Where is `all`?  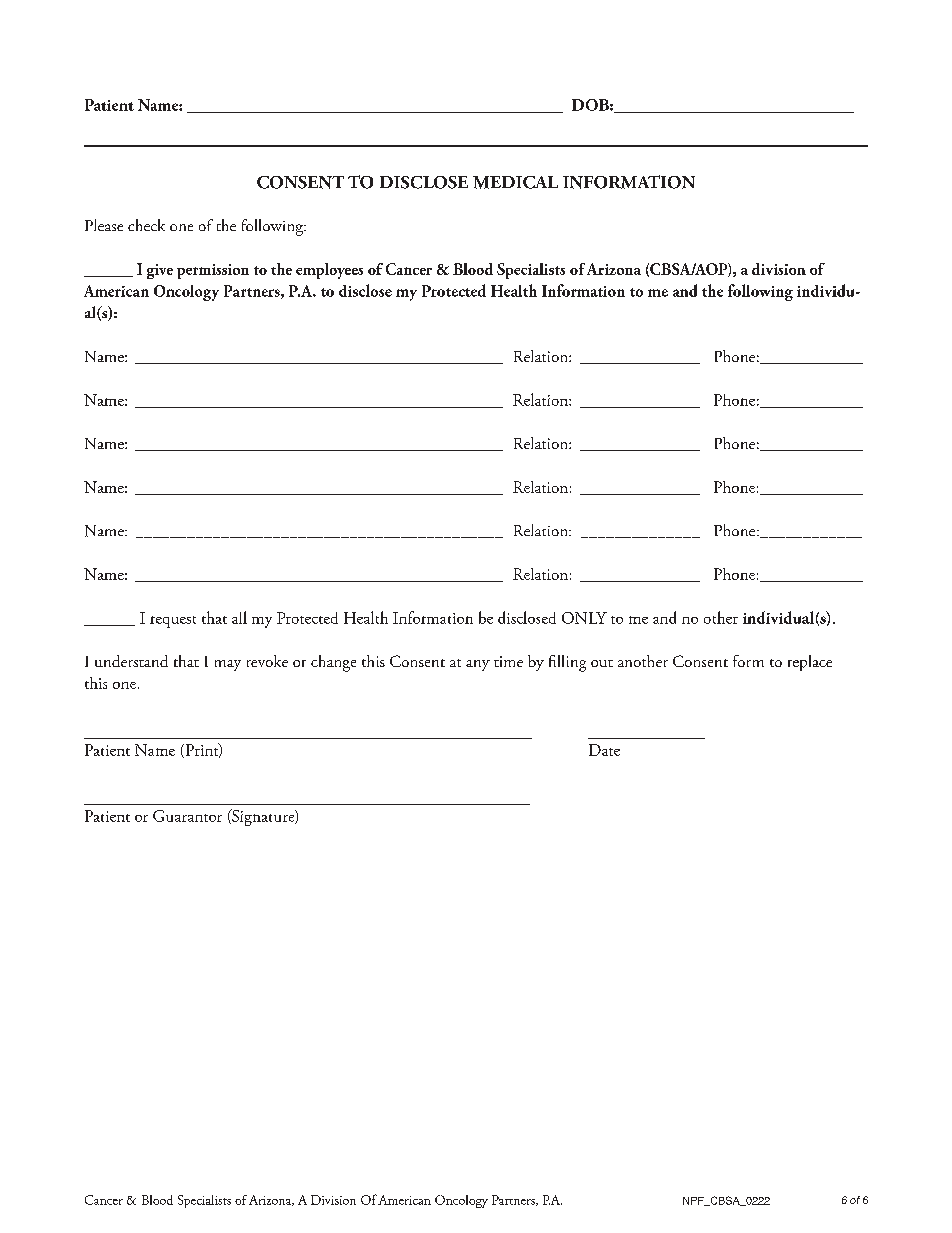 all is located at coordinates (239, 617).
